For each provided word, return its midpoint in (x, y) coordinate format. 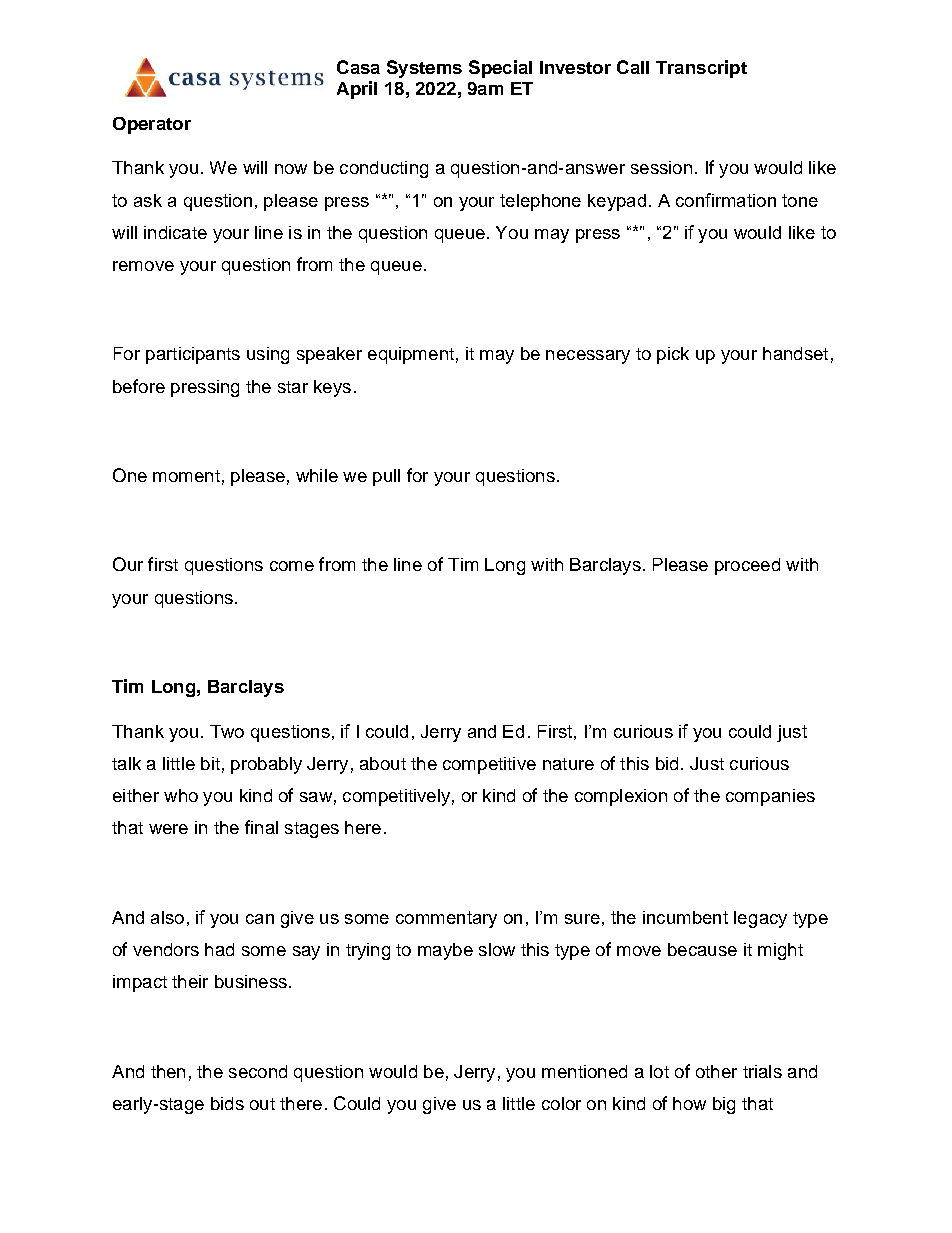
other (716, 1071)
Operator (152, 125)
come (292, 566)
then (168, 1071)
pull (386, 477)
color (561, 1103)
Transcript (701, 69)
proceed (747, 566)
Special (500, 69)
